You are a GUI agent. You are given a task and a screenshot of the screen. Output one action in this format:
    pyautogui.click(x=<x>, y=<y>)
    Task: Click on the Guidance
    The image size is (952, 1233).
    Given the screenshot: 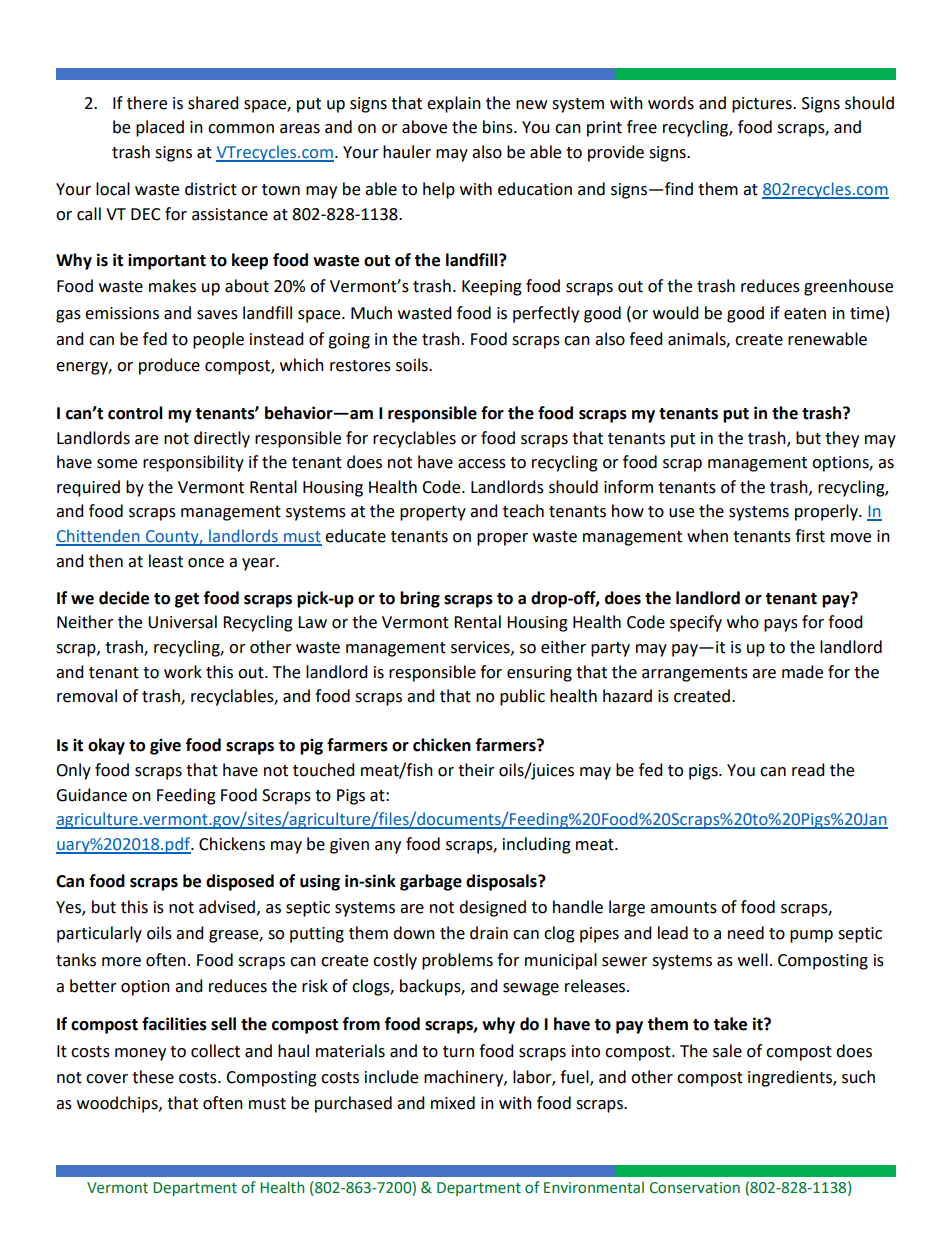 What is the action you would take?
    pyautogui.click(x=91, y=795)
